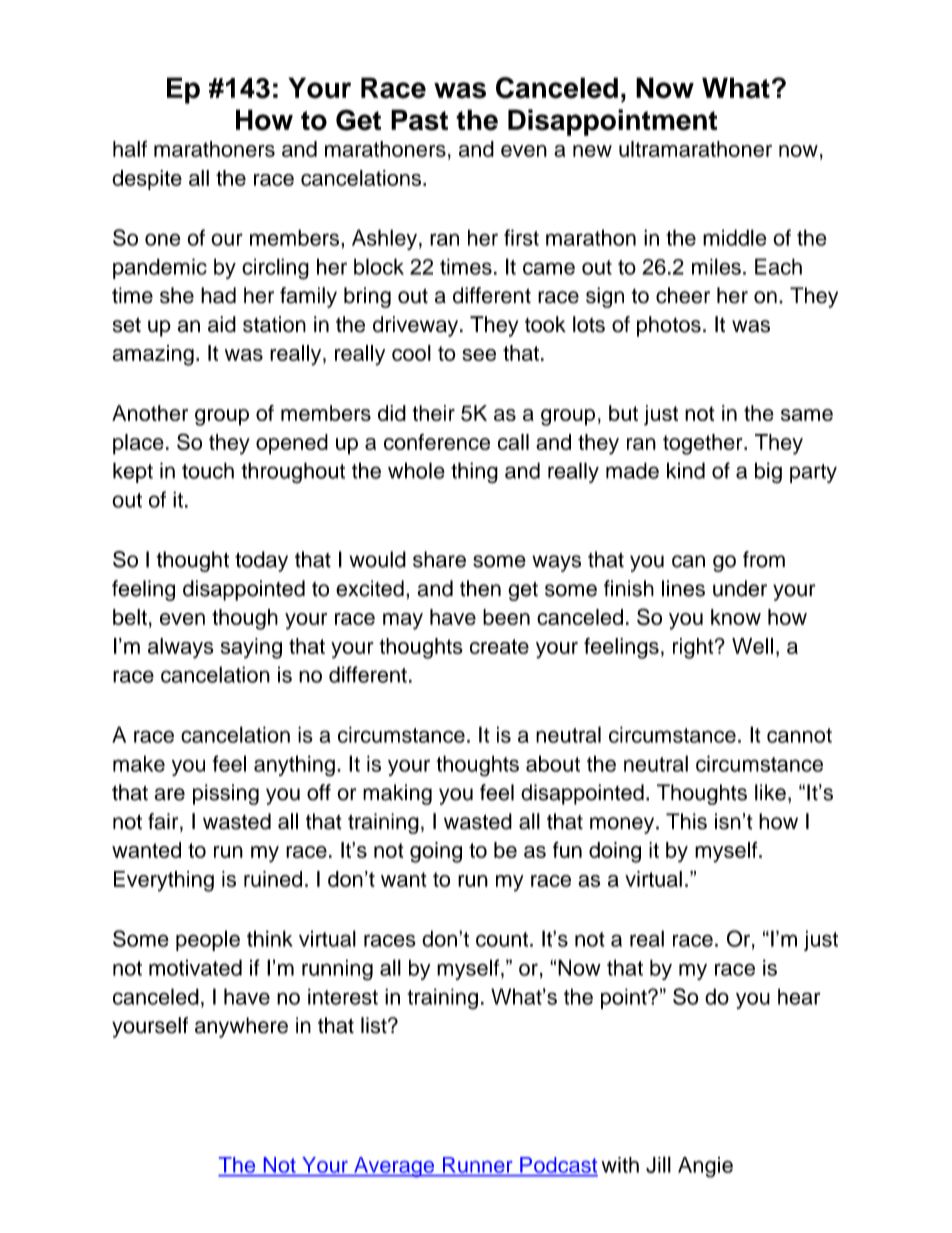 The width and height of the page is (952, 1233). Describe the element at coordinates (705, 1167) in the page. I see `Angie` at that location.
